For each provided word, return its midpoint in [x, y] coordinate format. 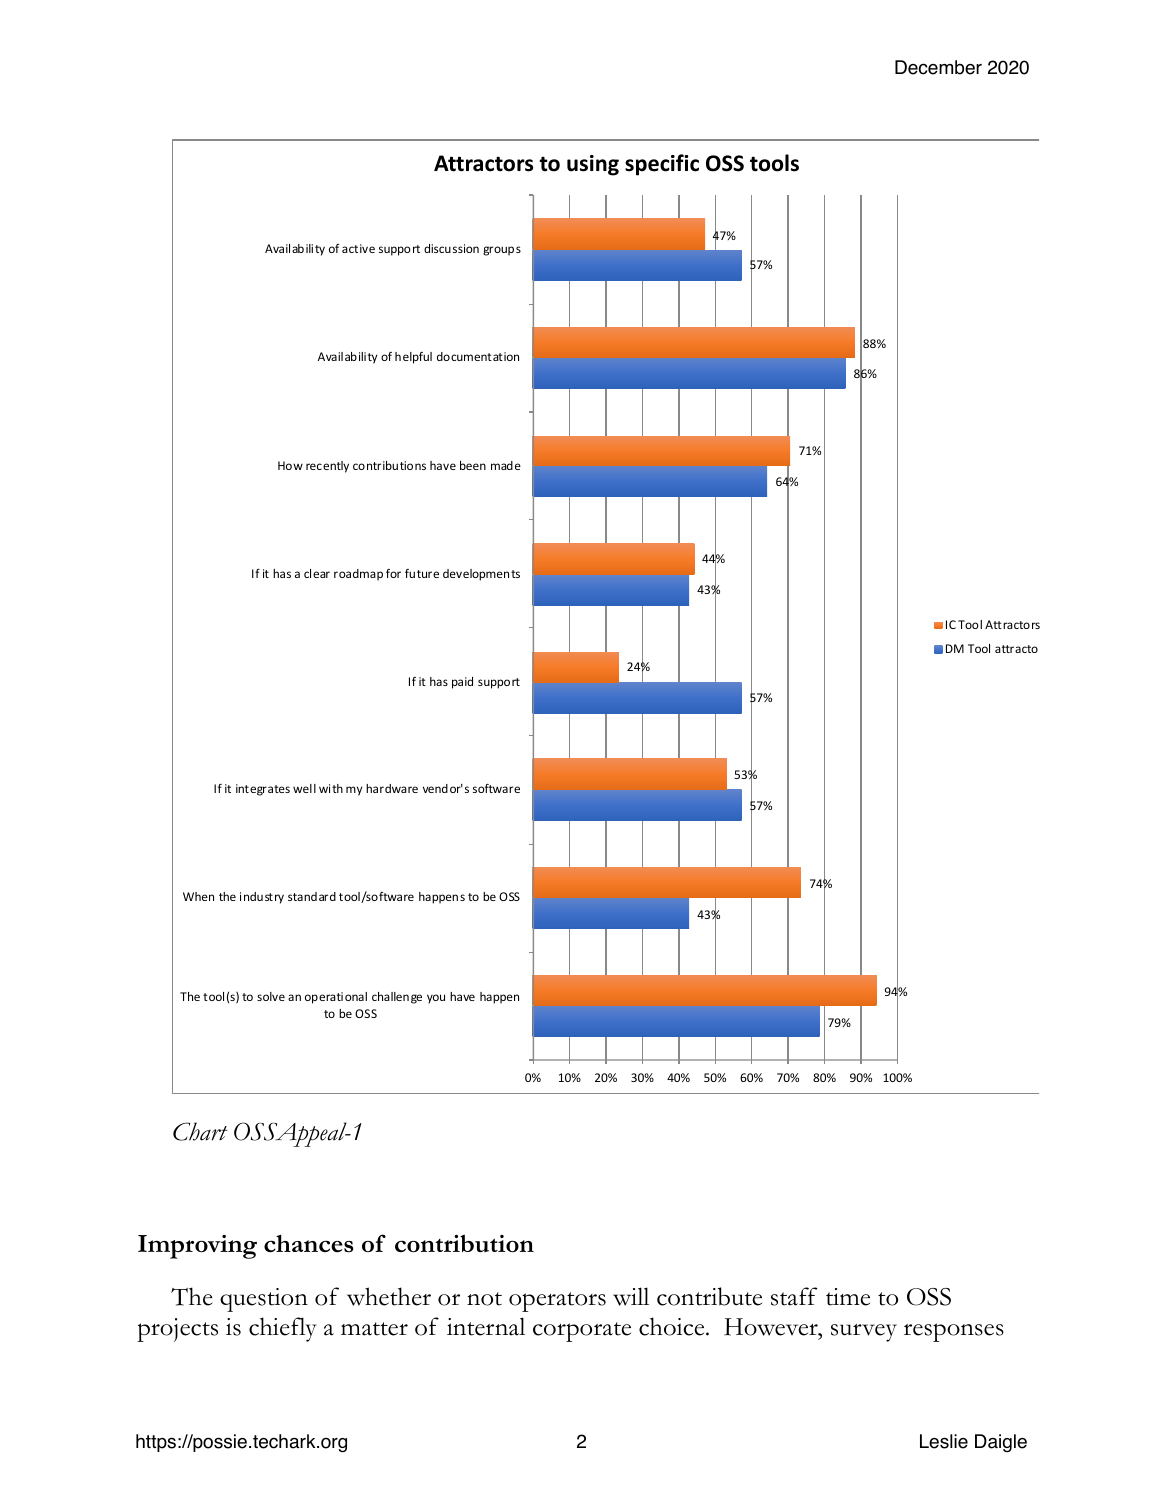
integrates [263, 790]
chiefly [283, 1329]
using [593, 165]
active [358, 248]
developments [481, 575]
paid [462, 683]
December [938, 67]
